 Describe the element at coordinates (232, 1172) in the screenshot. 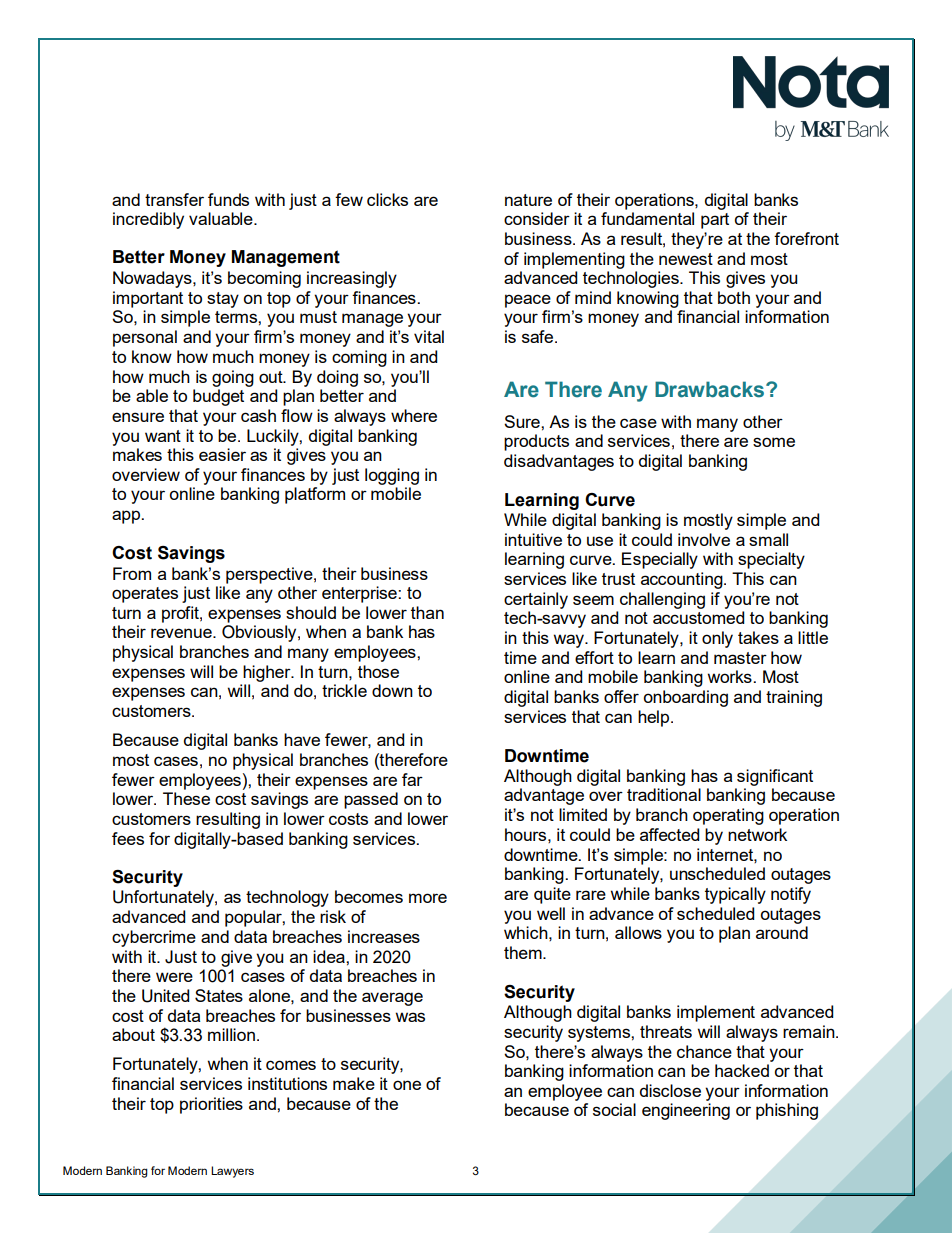

I see `Lawyers` at that location.
